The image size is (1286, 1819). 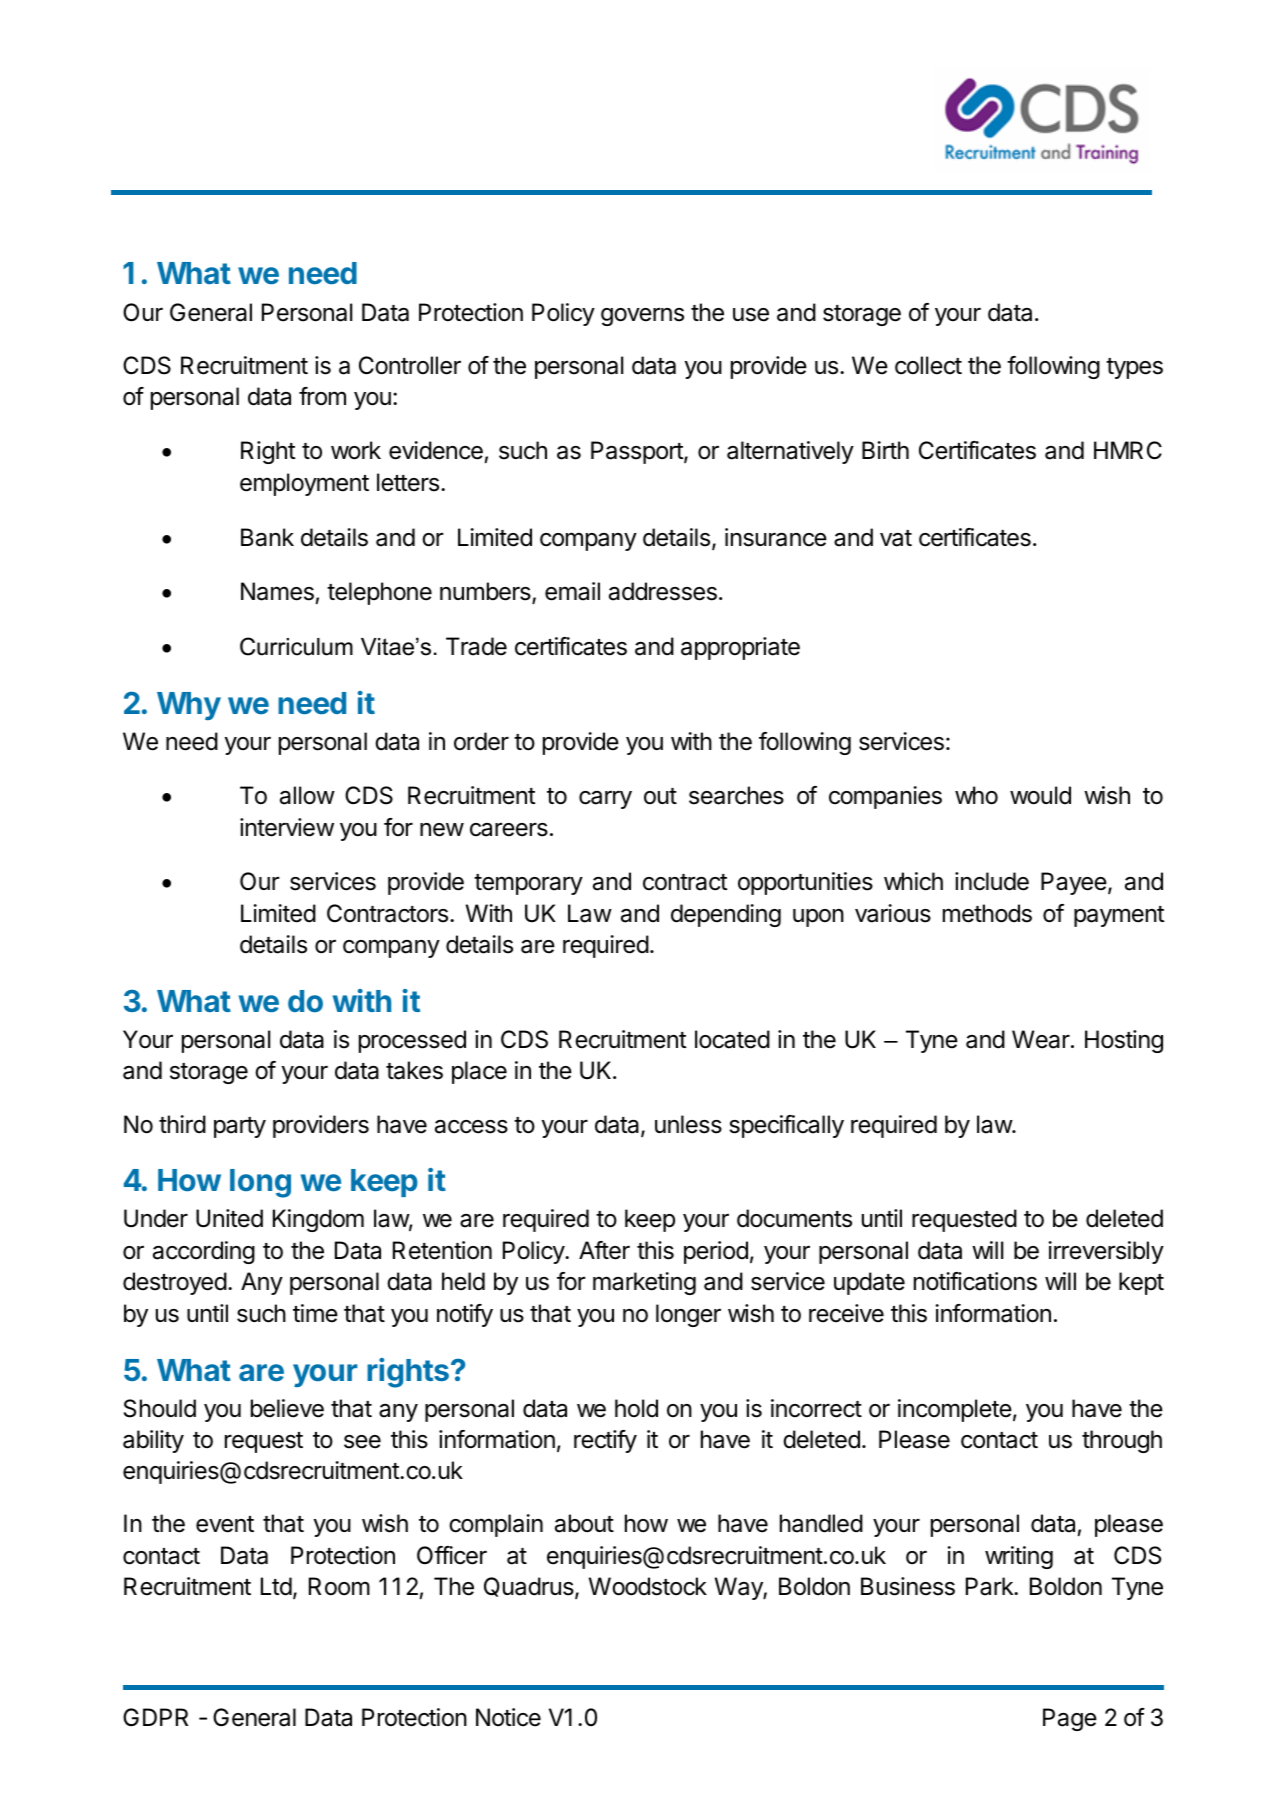 What do you see at coordinates (928, 365) in the page?
I see `collect` at bounding box center [928, 365].
